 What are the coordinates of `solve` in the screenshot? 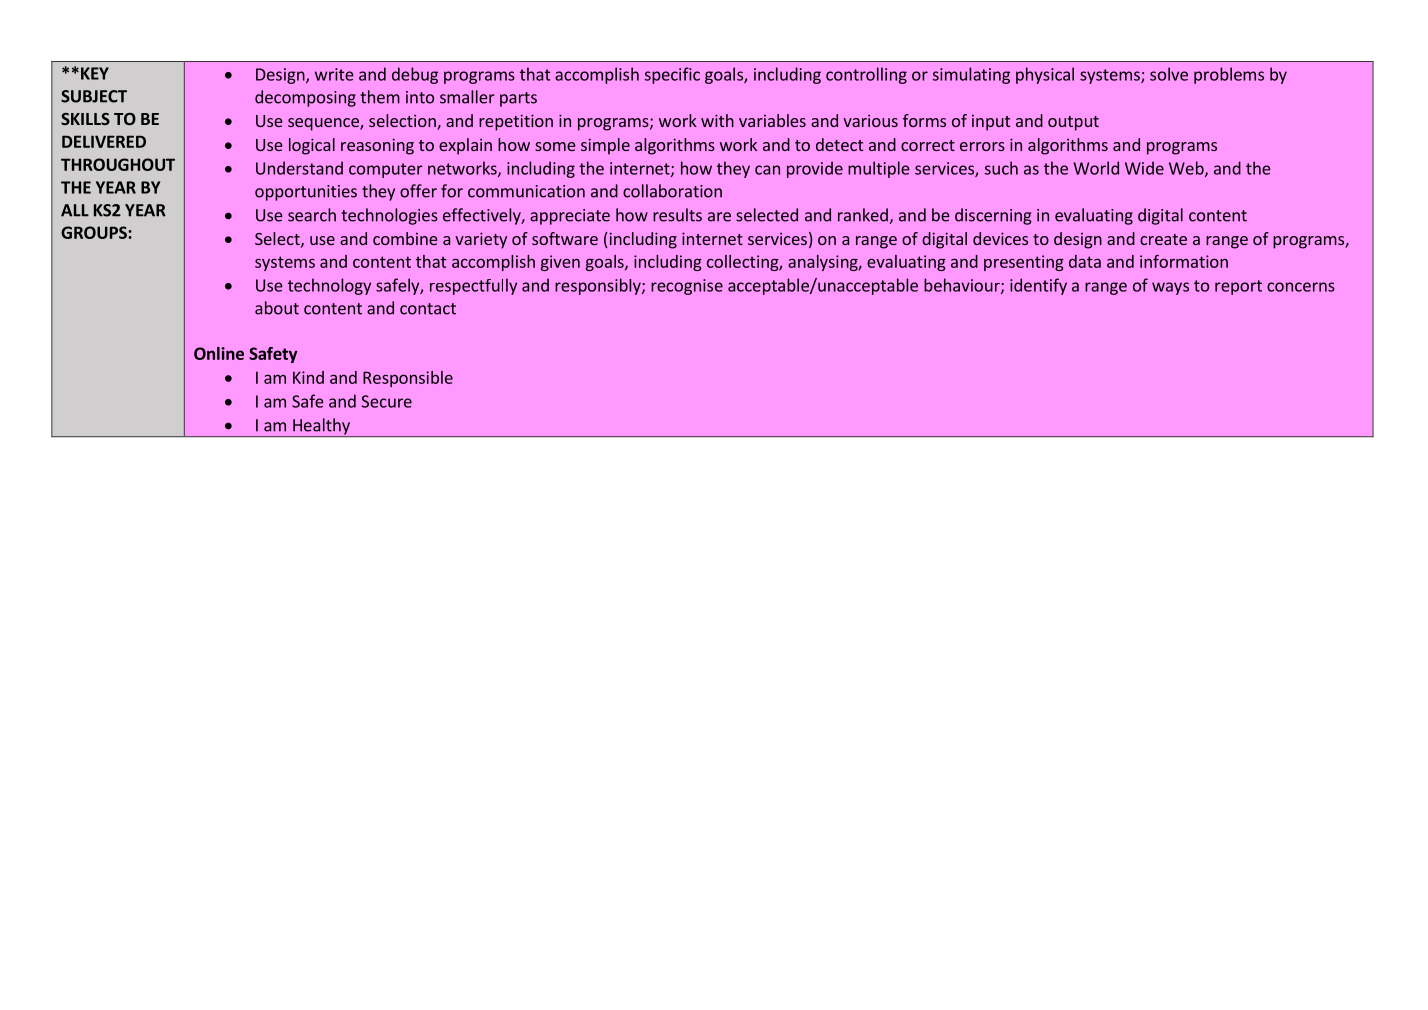 It's located at (1169, 74).
